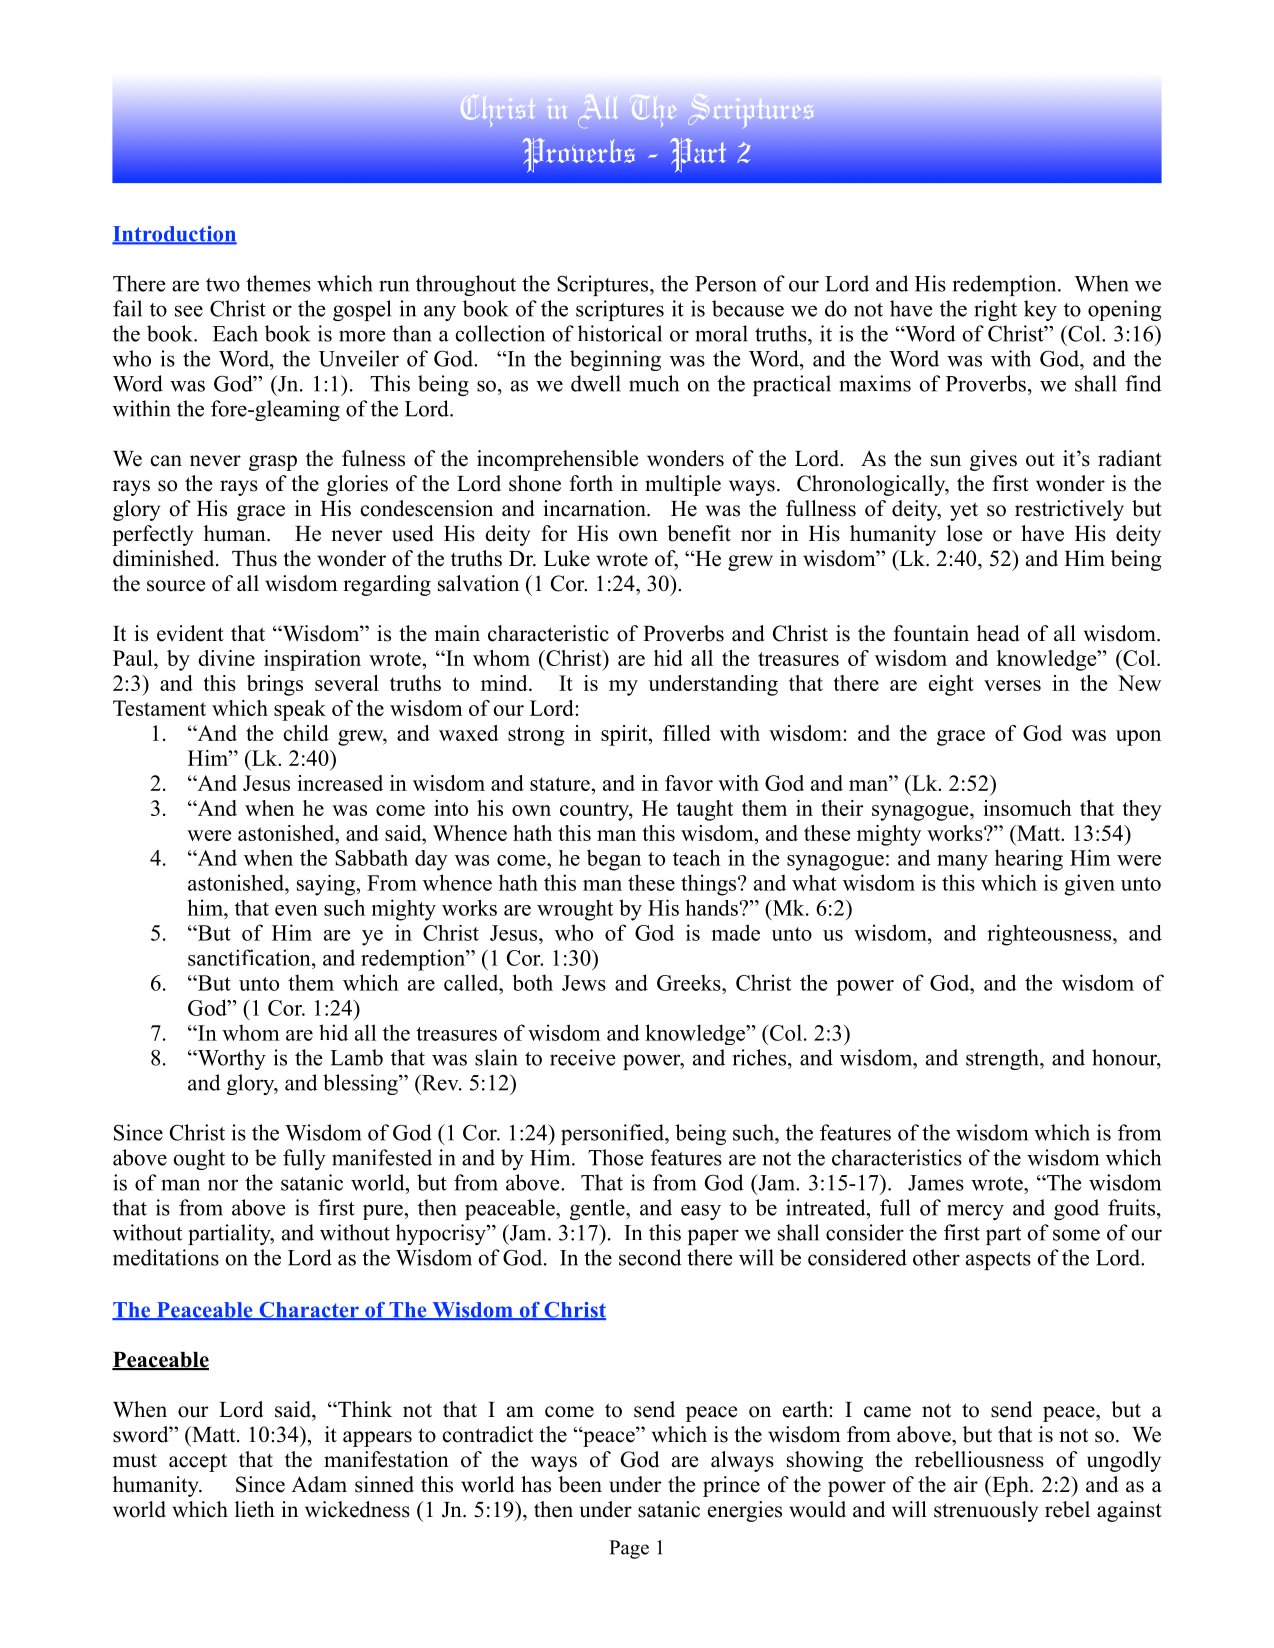  Describe the element at coordinates (614, 860) in the screenshot. I see `began` at that location.
